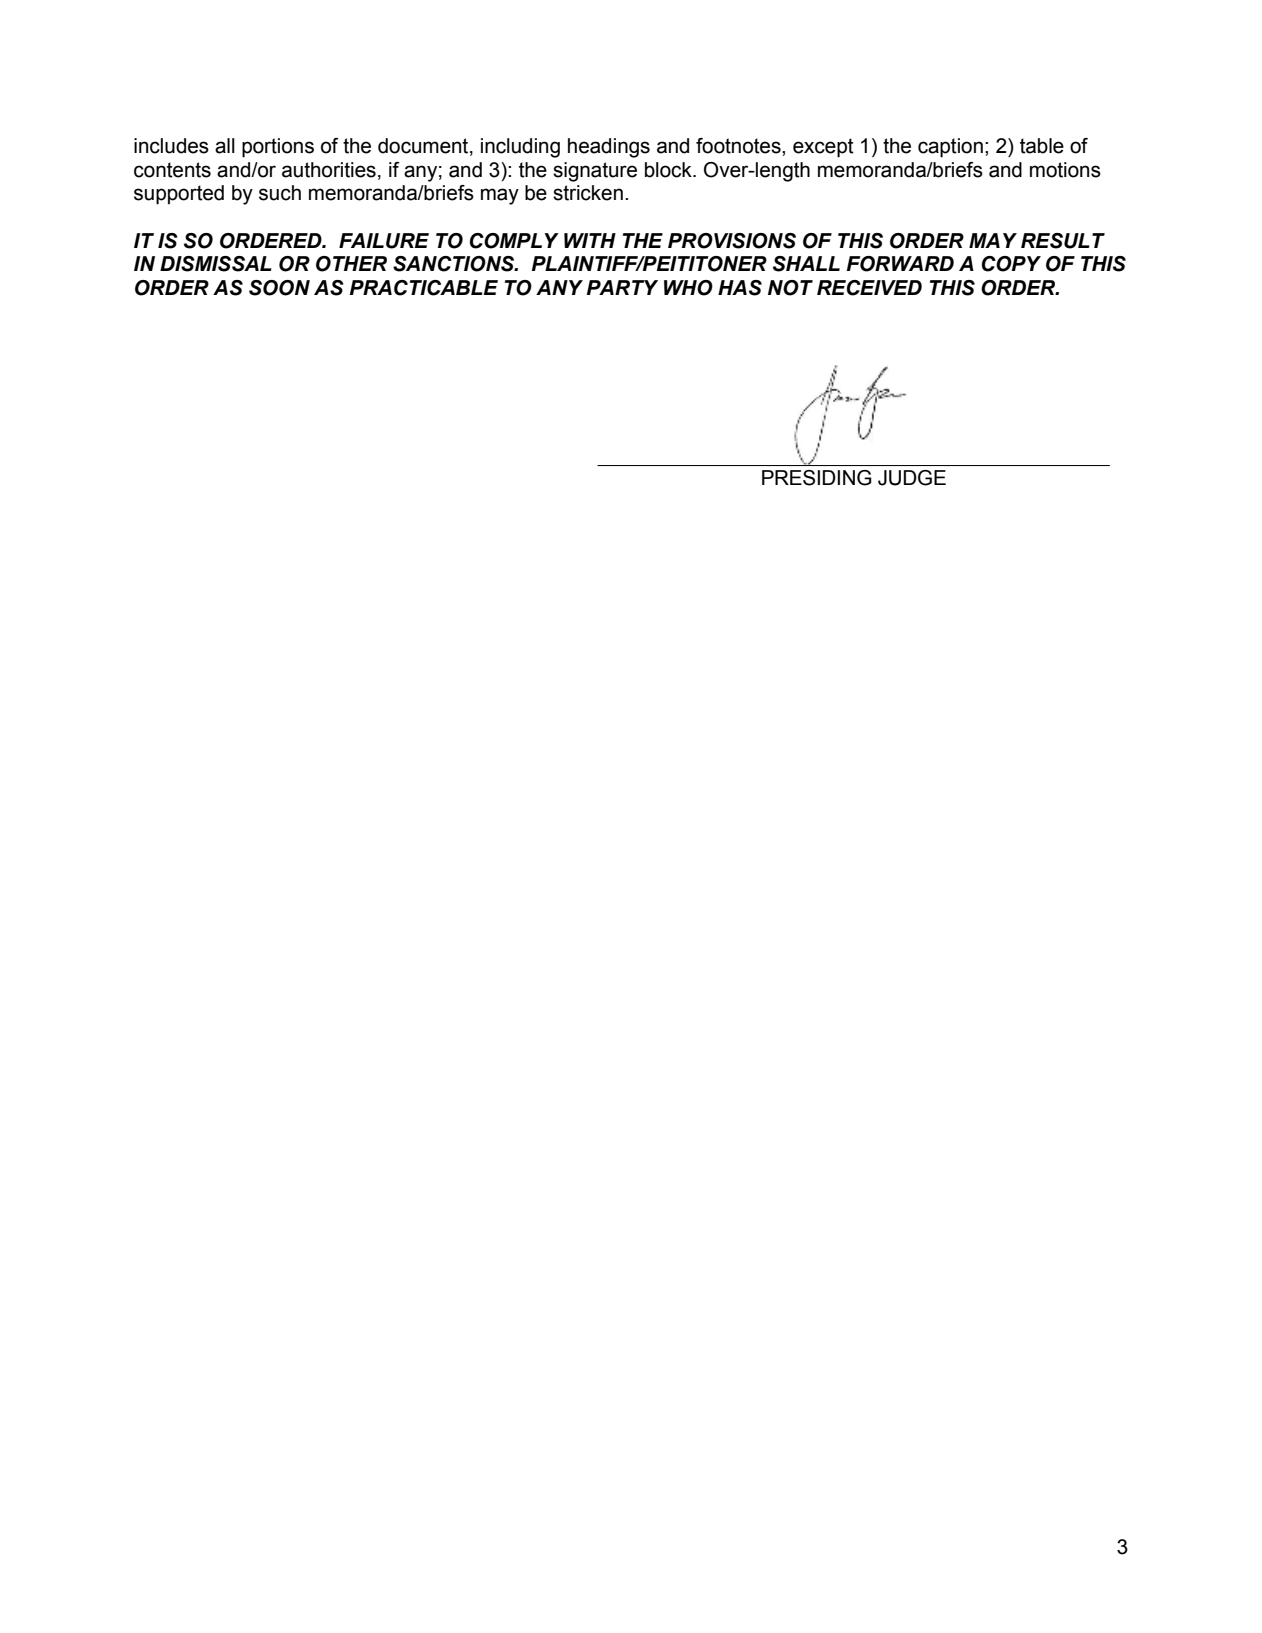 This screenshot has width=1262, height=1633. Describe the element at coordinates (869, 288) in the screenshot. I see `RECEIVED` at that location.
